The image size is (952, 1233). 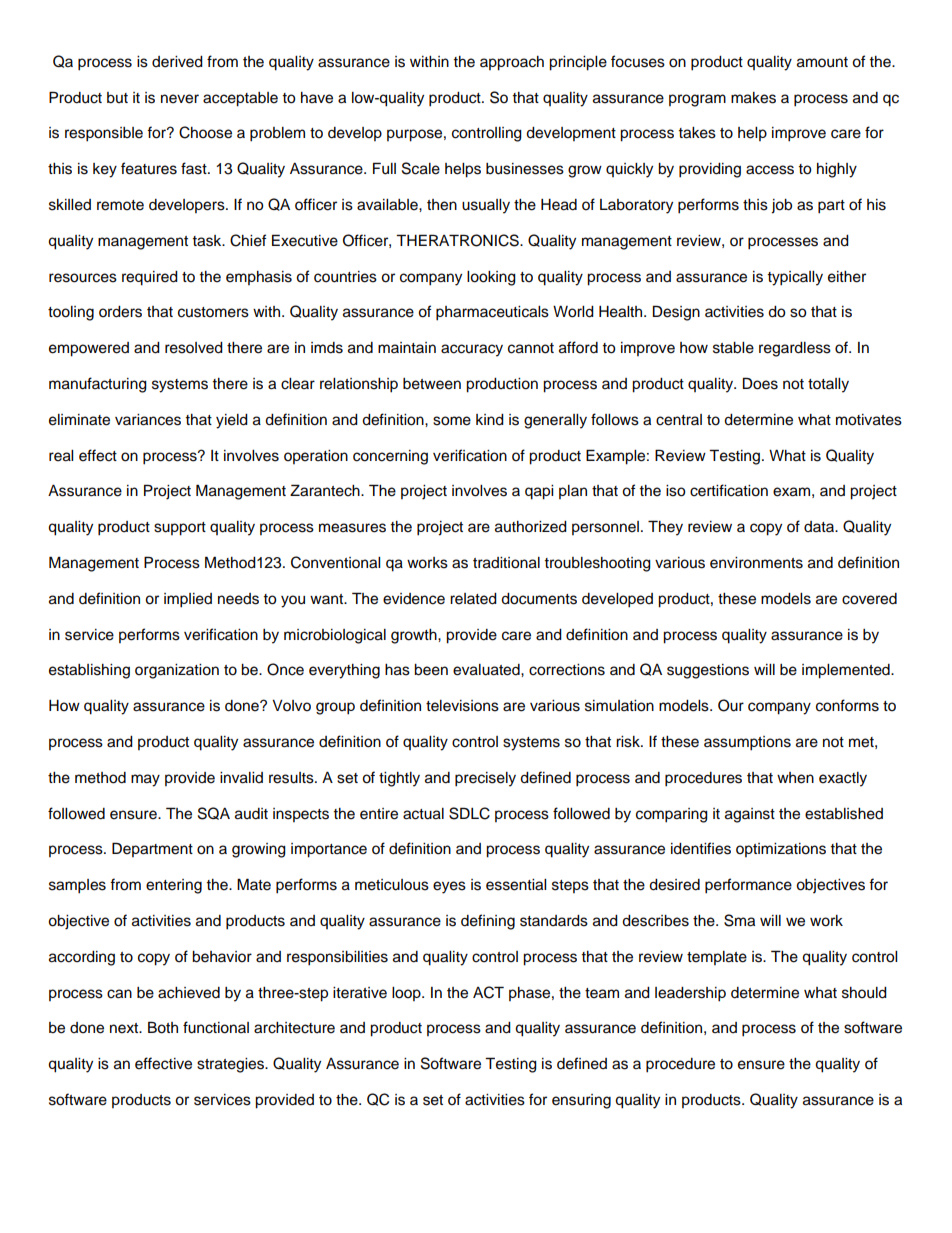 What do you see at coordinates (512, 63) in the screenshot?
I see `approach` at bounding box center [512, 63].
